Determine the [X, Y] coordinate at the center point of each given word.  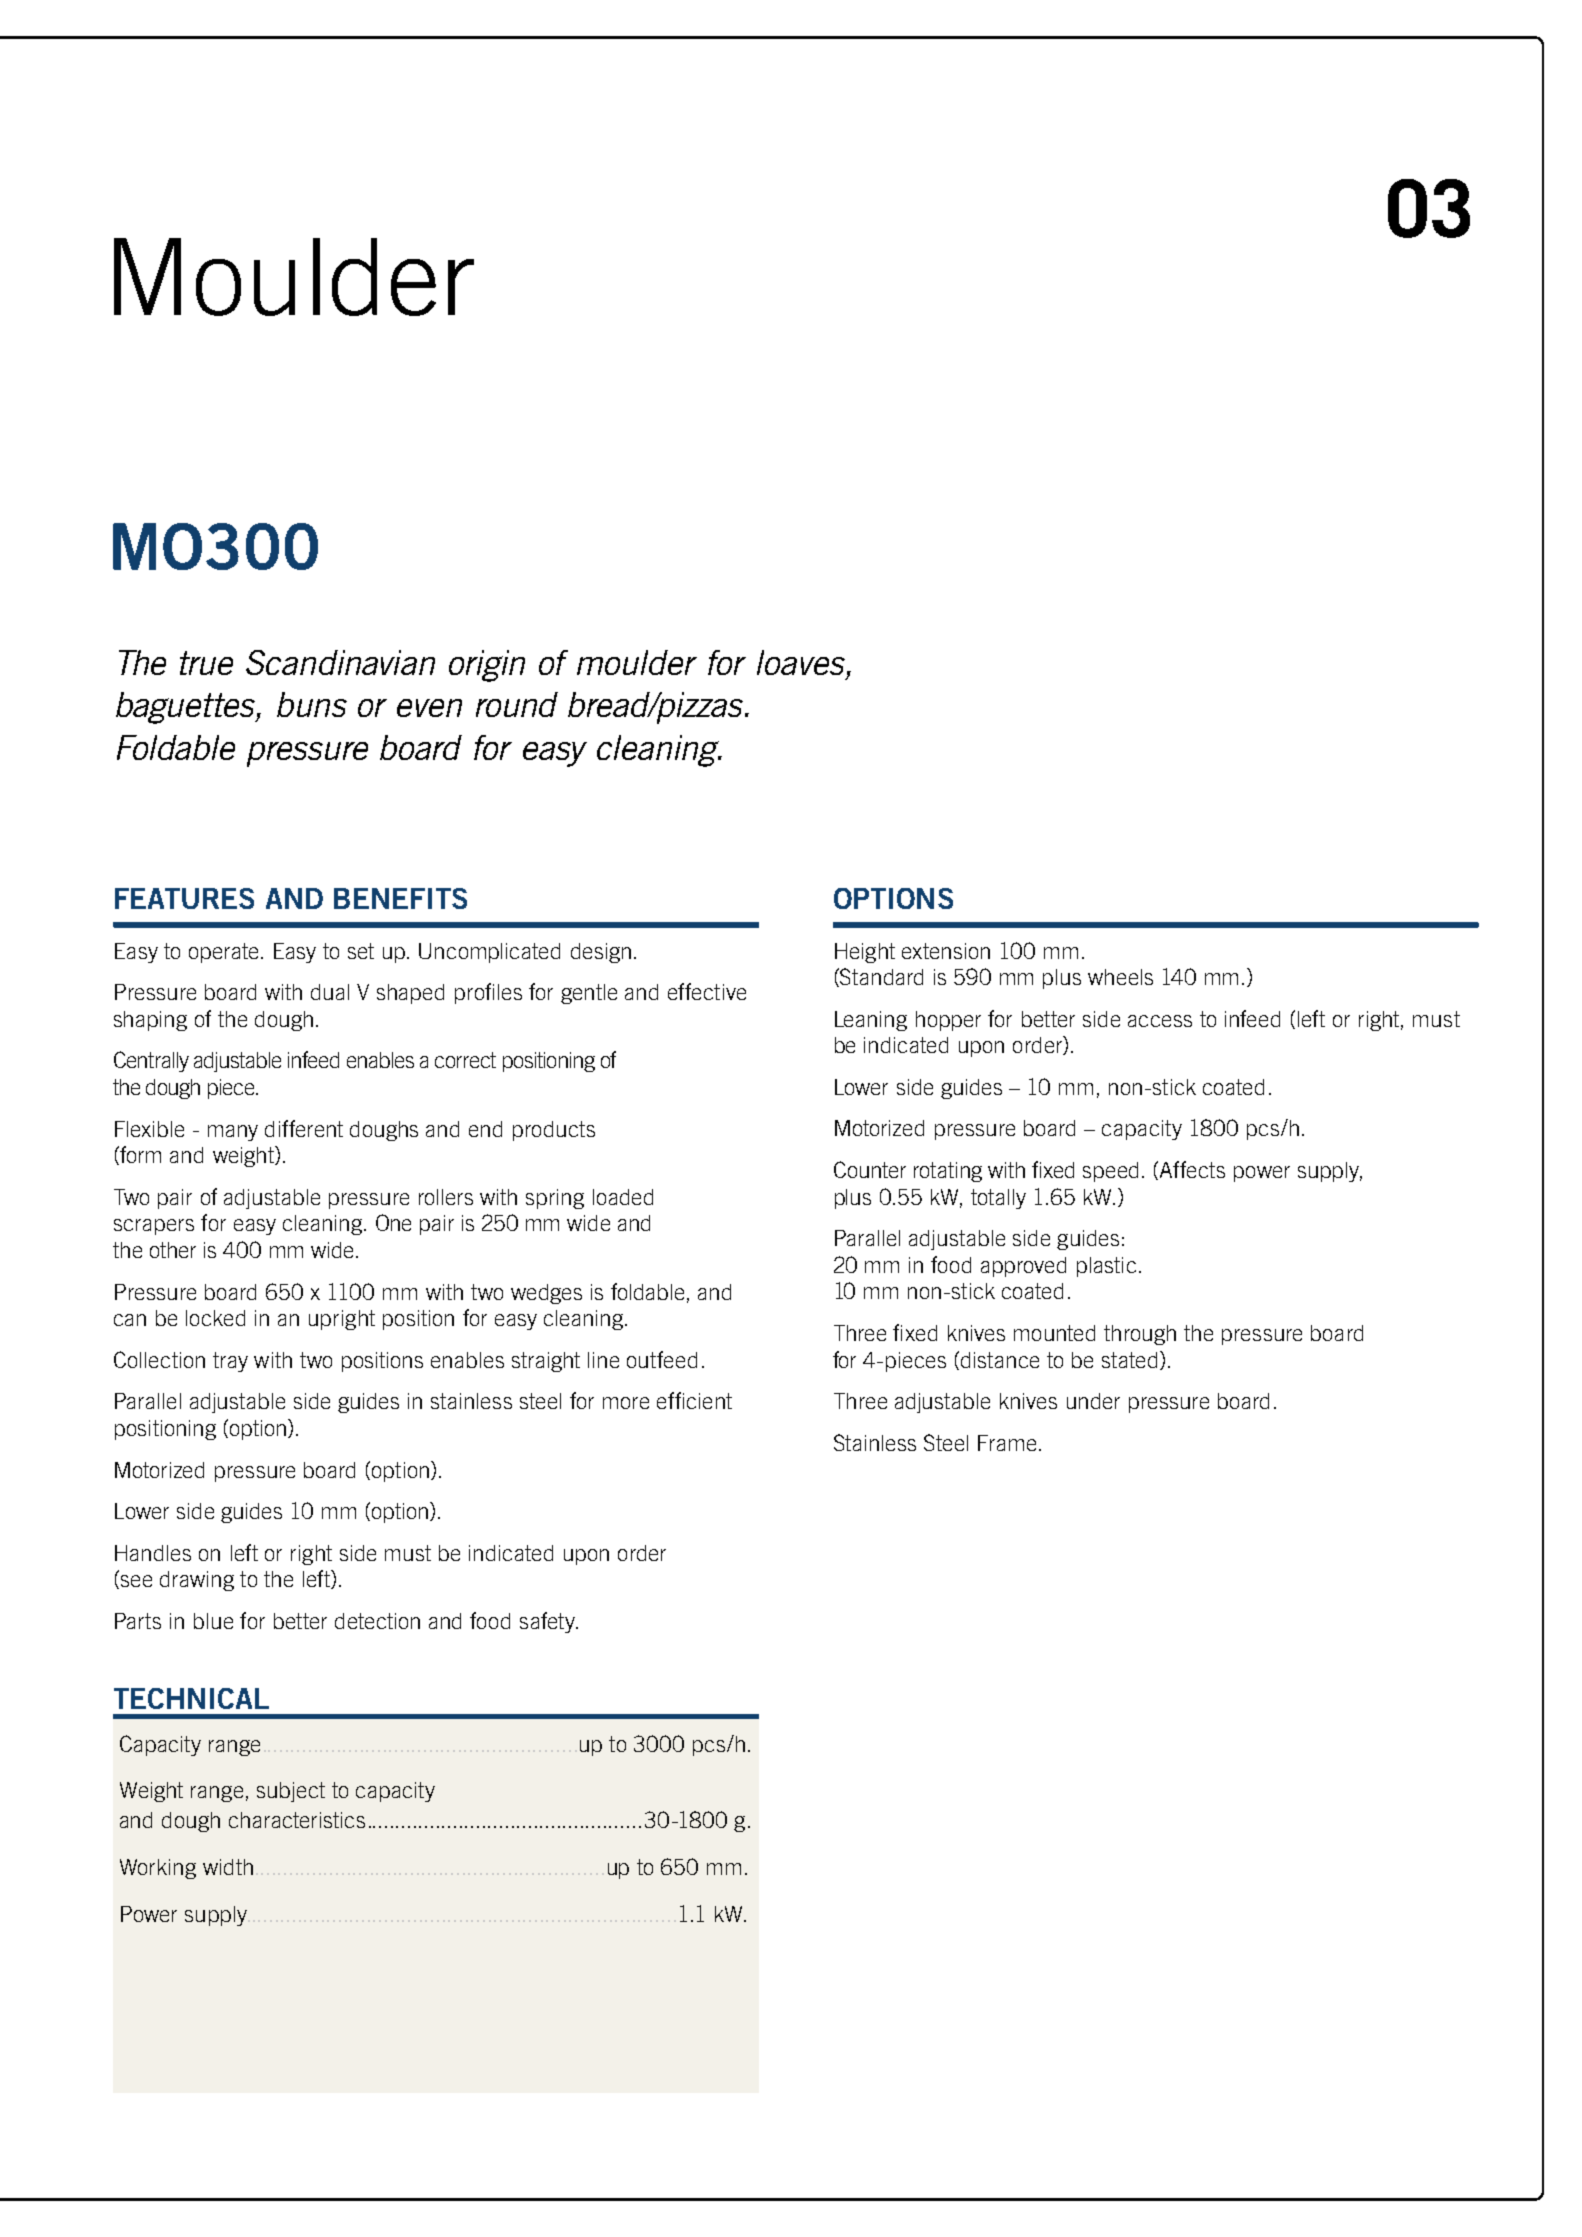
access [1160, 1021]
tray [230, 1362]
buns [312, 704]
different [304, 1128]
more [626, 1403]
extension [946, 951]
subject [291, 1792]
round [517, 704]
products [554, 1131]
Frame [1007, 1443]
